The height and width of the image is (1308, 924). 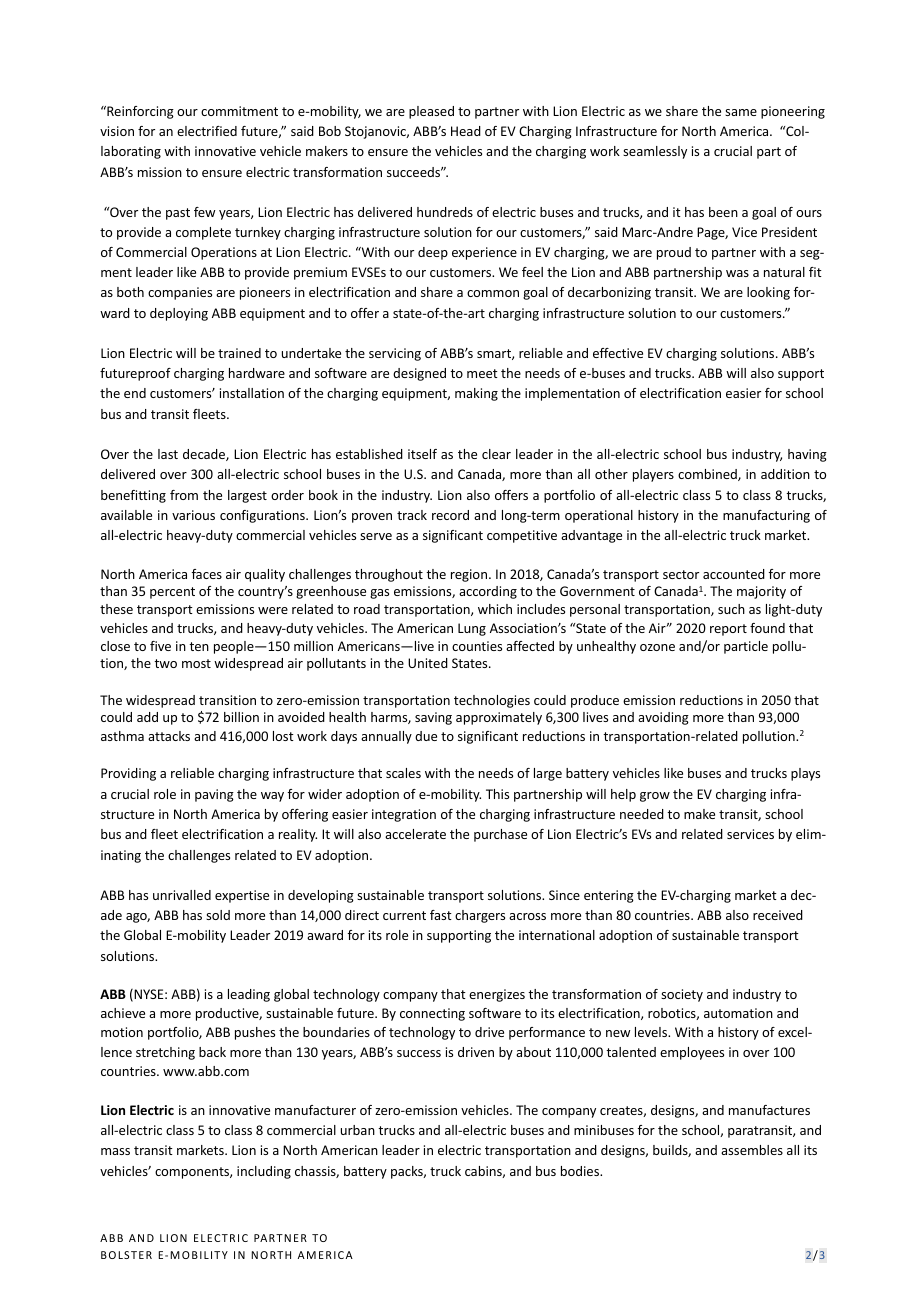 What do you see at coordinates (480, 916) in the image?
I see `chargers` at bounding box center [480, 916].
